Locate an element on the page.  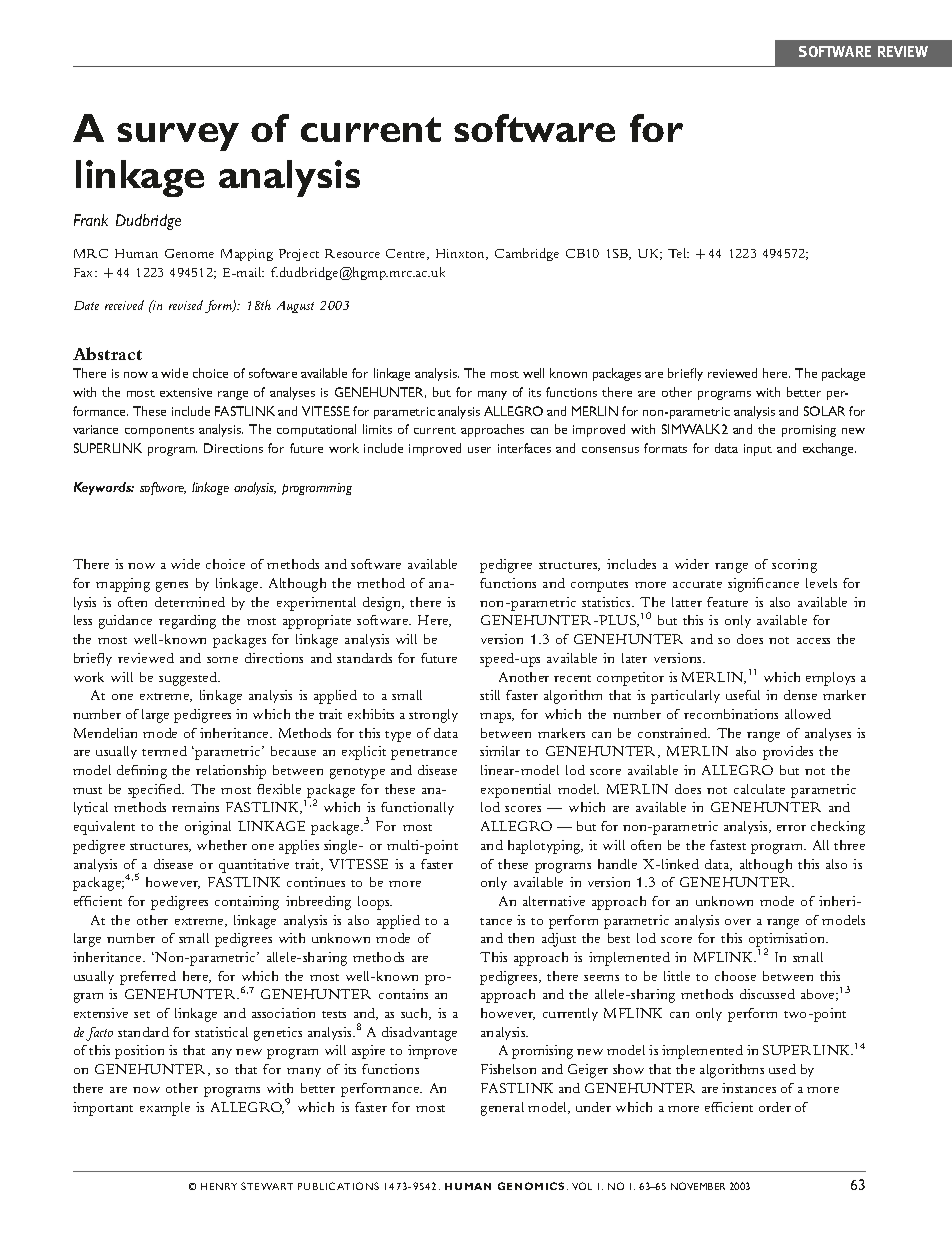
general is located at coordinates (502, 1109).
